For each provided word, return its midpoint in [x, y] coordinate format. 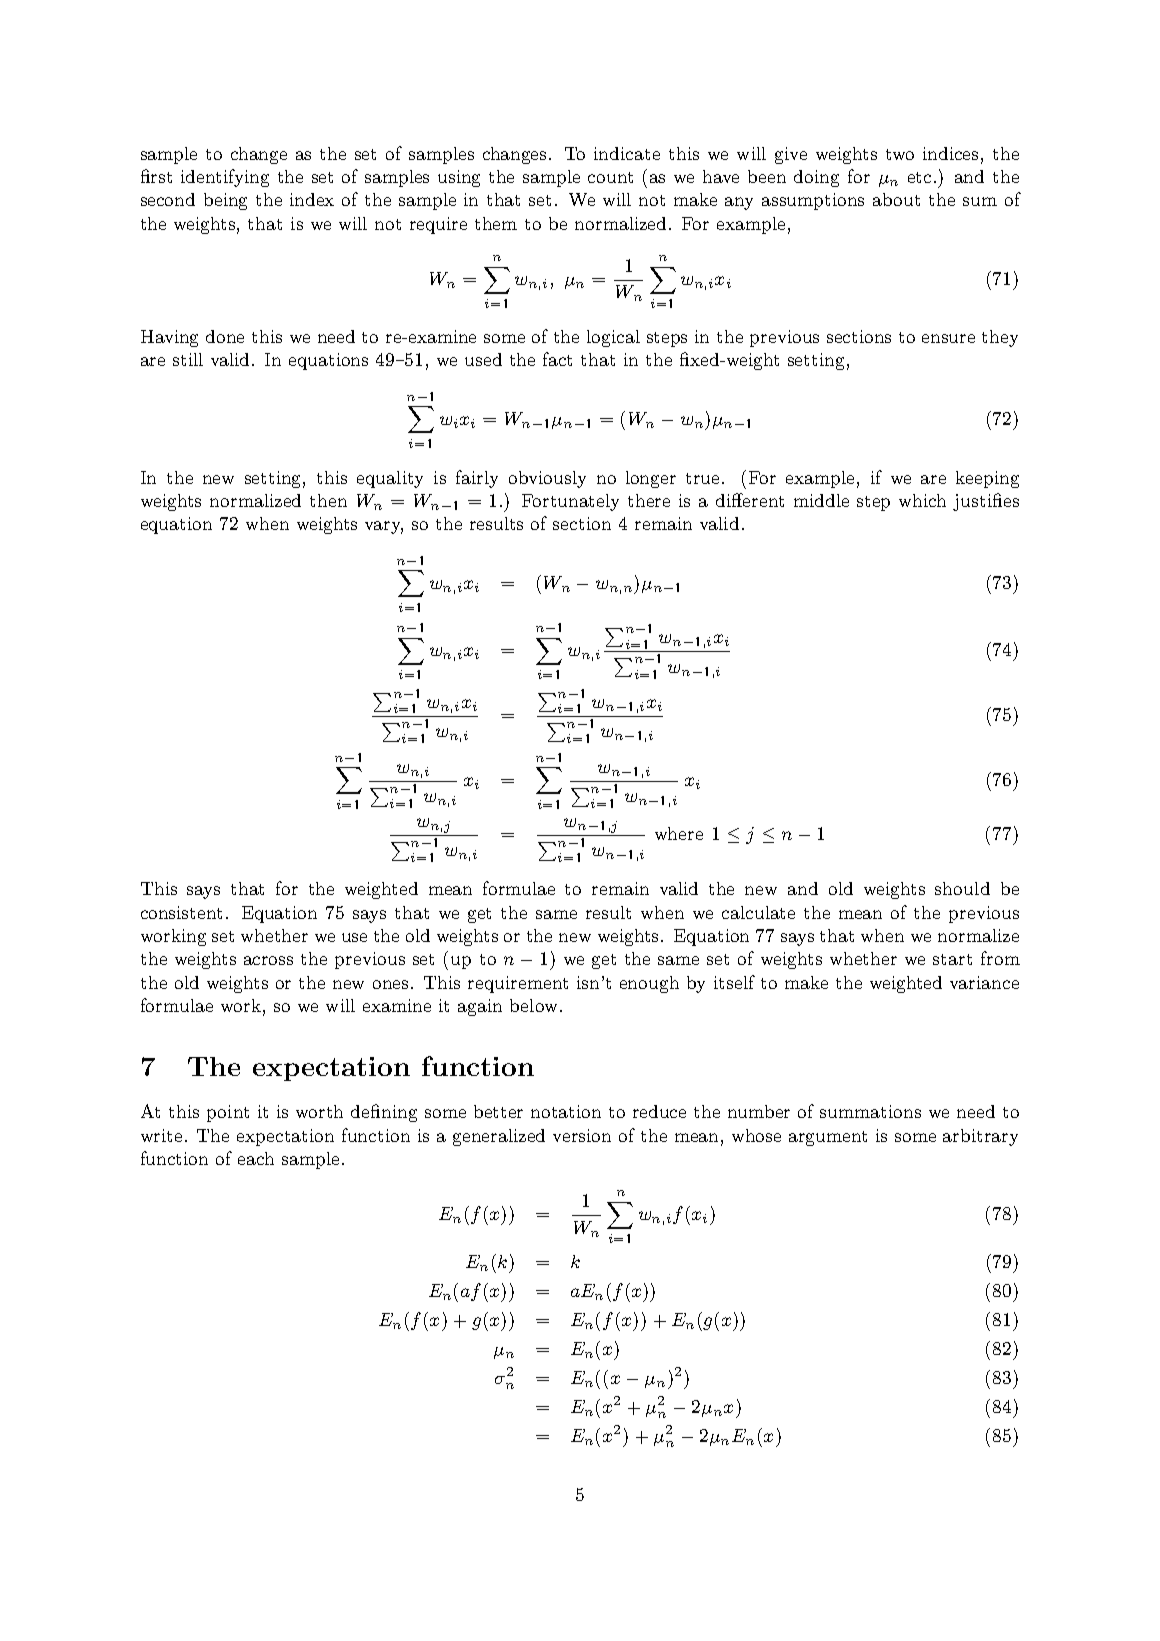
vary [384, 527]
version [582, 1135]
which [922, 500]
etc [919, 177]
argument [828, 1138]
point [228, 1113]
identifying [225, 178]
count [610, 177]
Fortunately [570, 502]
